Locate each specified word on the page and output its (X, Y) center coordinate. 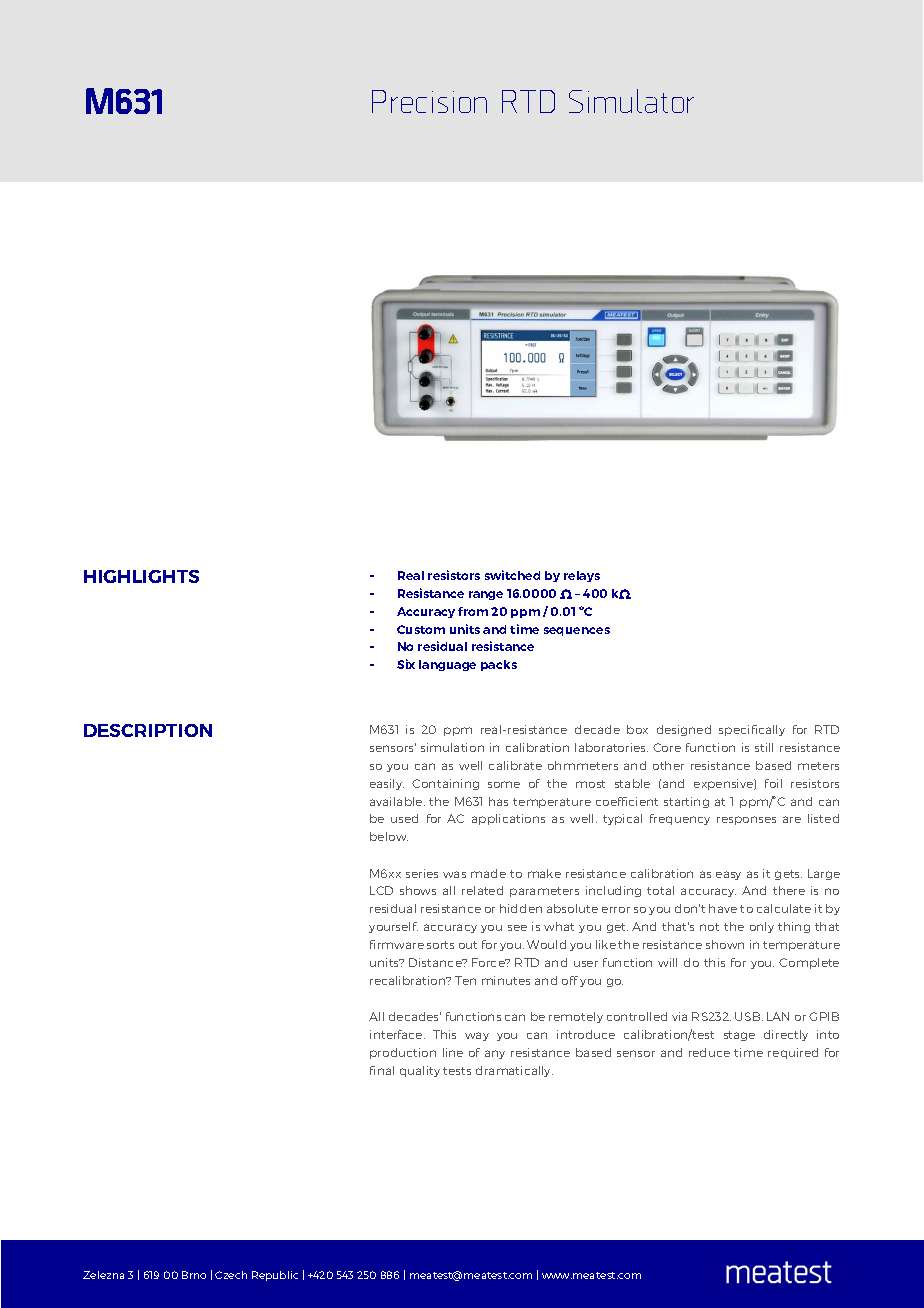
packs (499, 665)
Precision (429, 101)
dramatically (514, 1071)
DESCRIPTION (148, 730)
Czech (231, 1275)
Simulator (631, 101)
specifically (752, 730)
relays (582, 576)
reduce (709, 1052)
